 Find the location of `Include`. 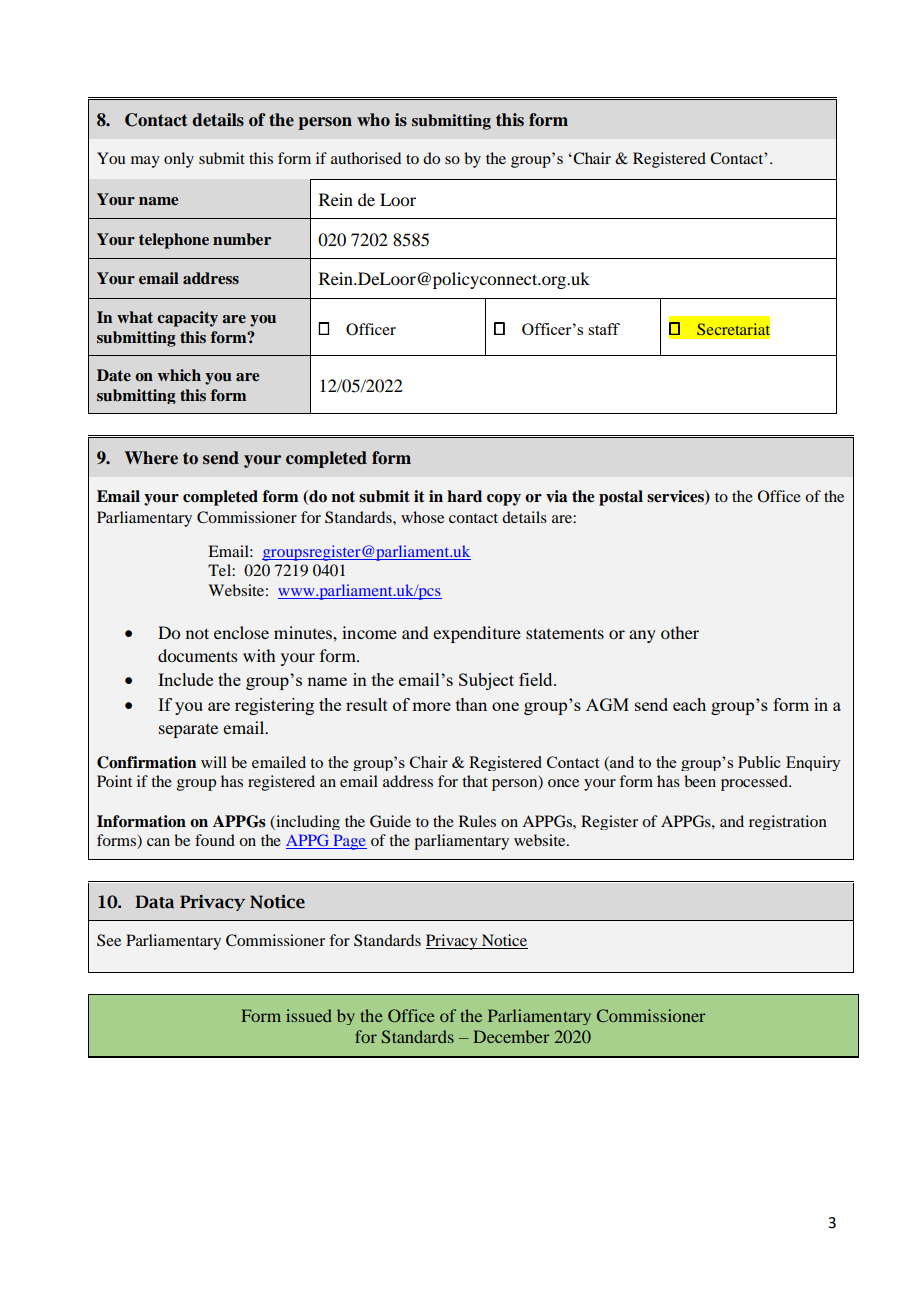

Include is located at coordinates (185, 679).
